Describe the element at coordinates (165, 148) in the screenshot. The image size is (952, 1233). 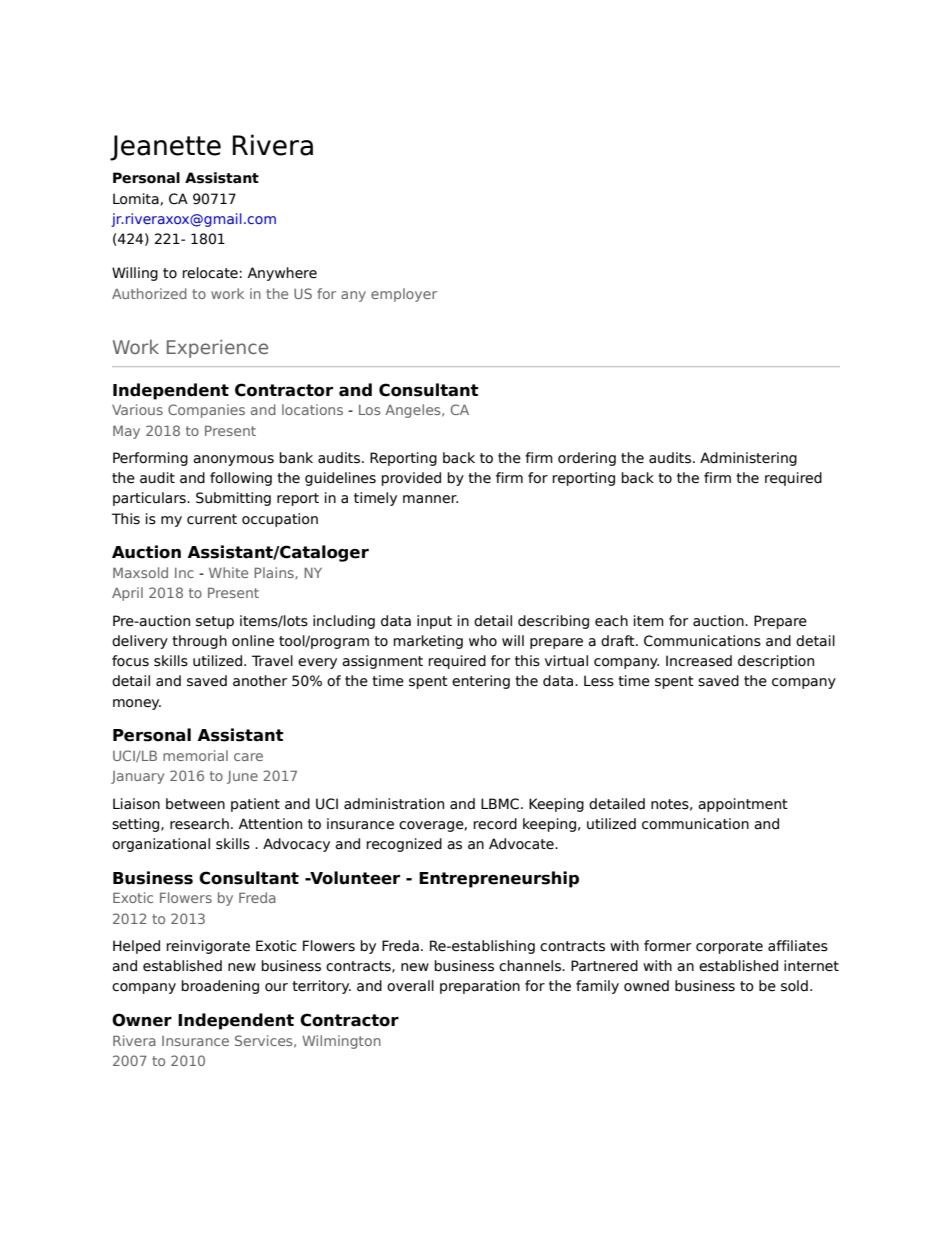
I see `Jeanette` at that location.
